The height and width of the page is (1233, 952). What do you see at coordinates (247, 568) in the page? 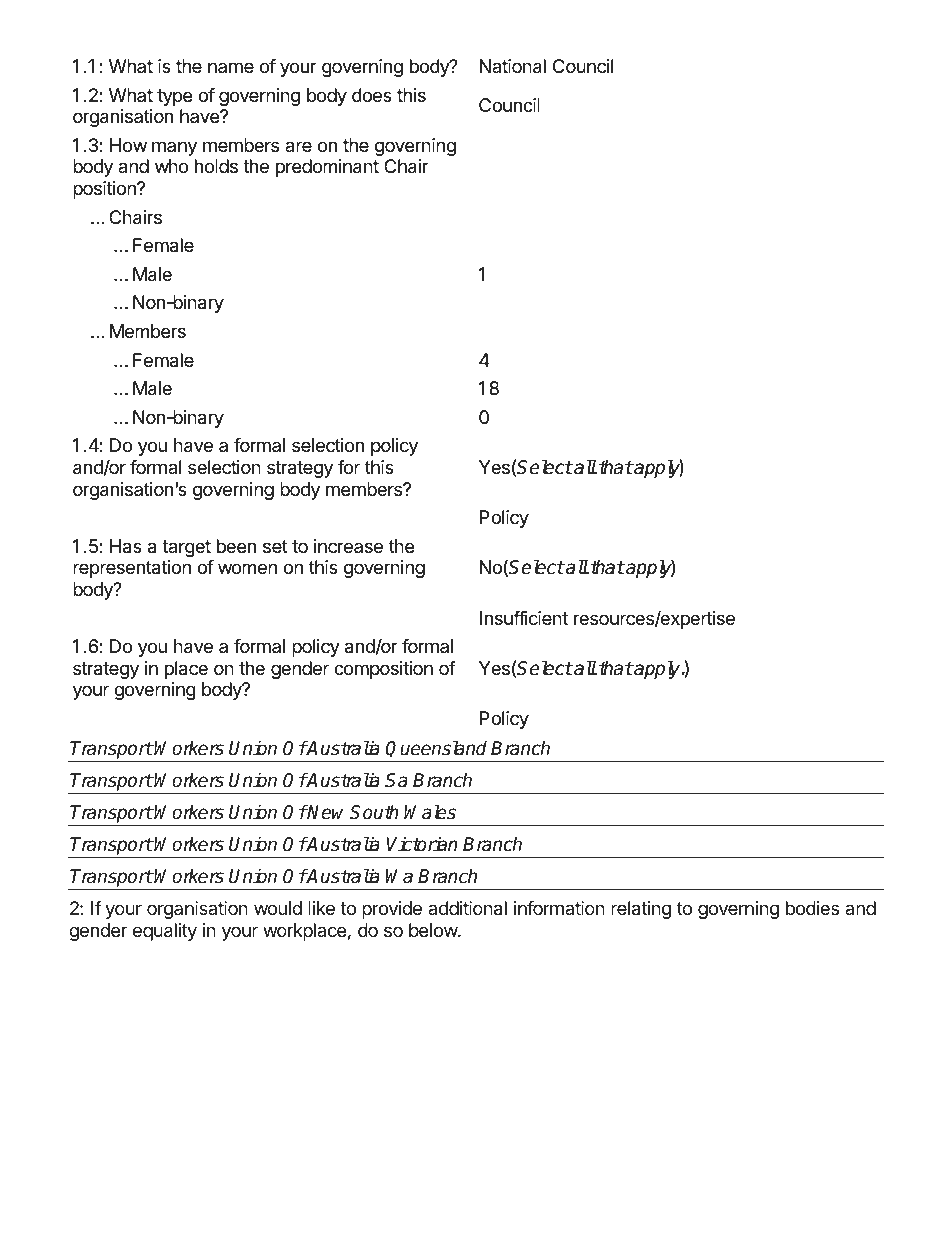
I see `women` at bounding box center [247, 568].
